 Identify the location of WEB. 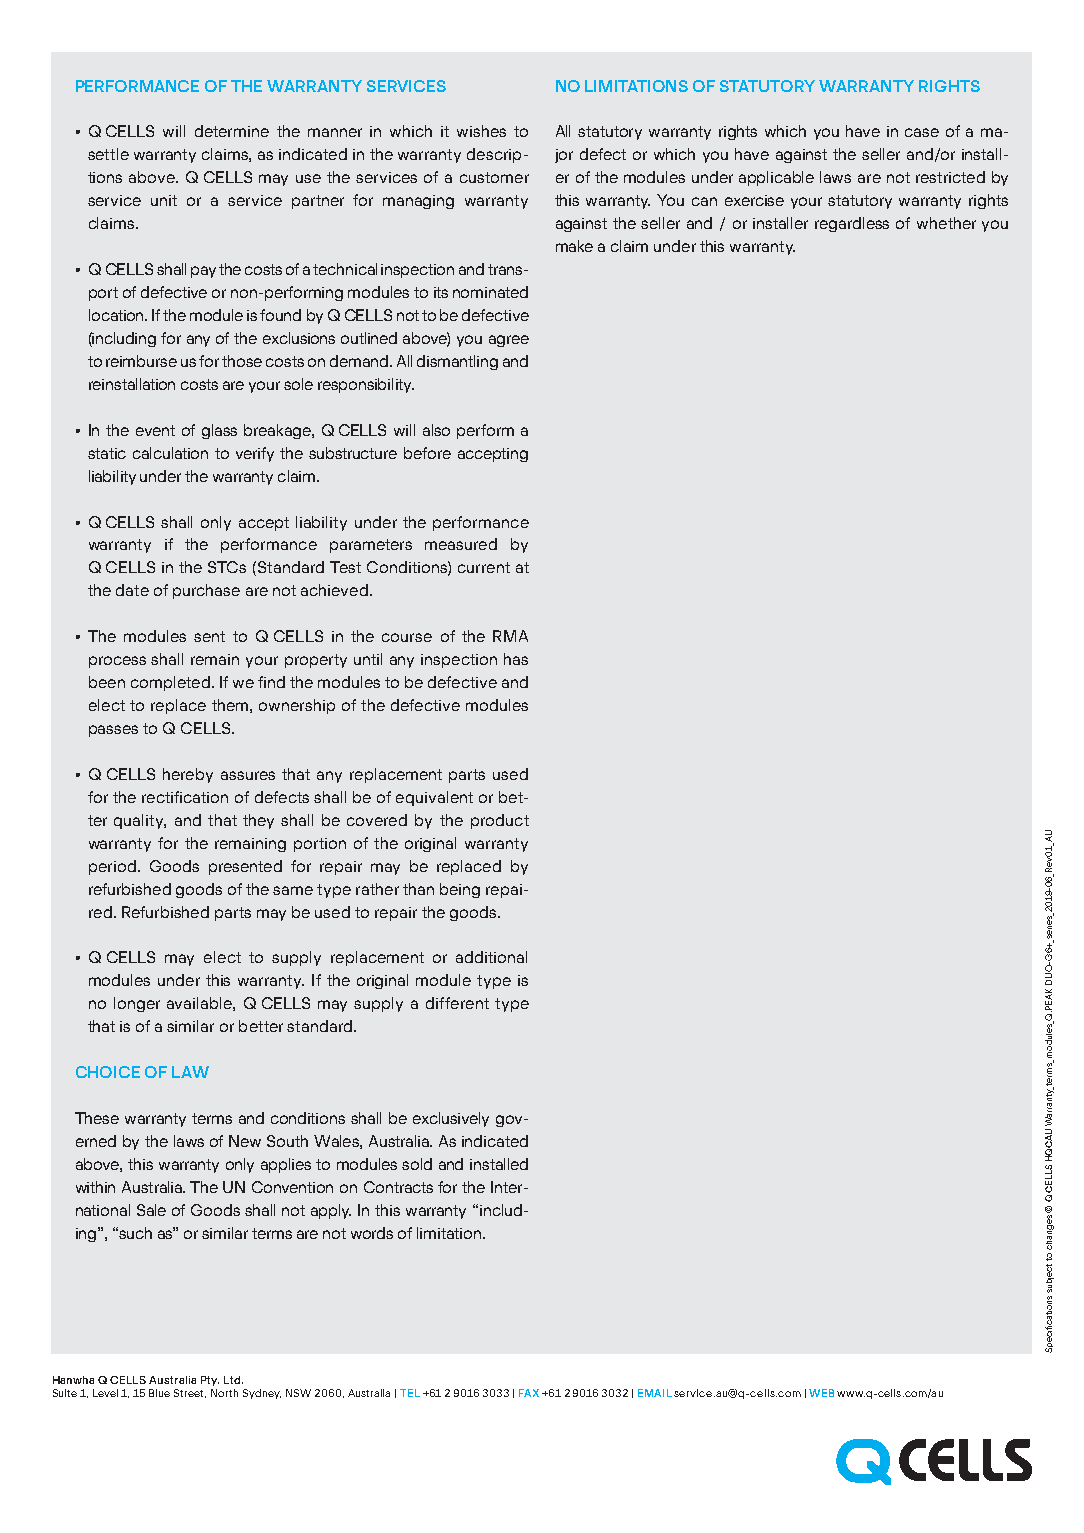
(821, 1393).
